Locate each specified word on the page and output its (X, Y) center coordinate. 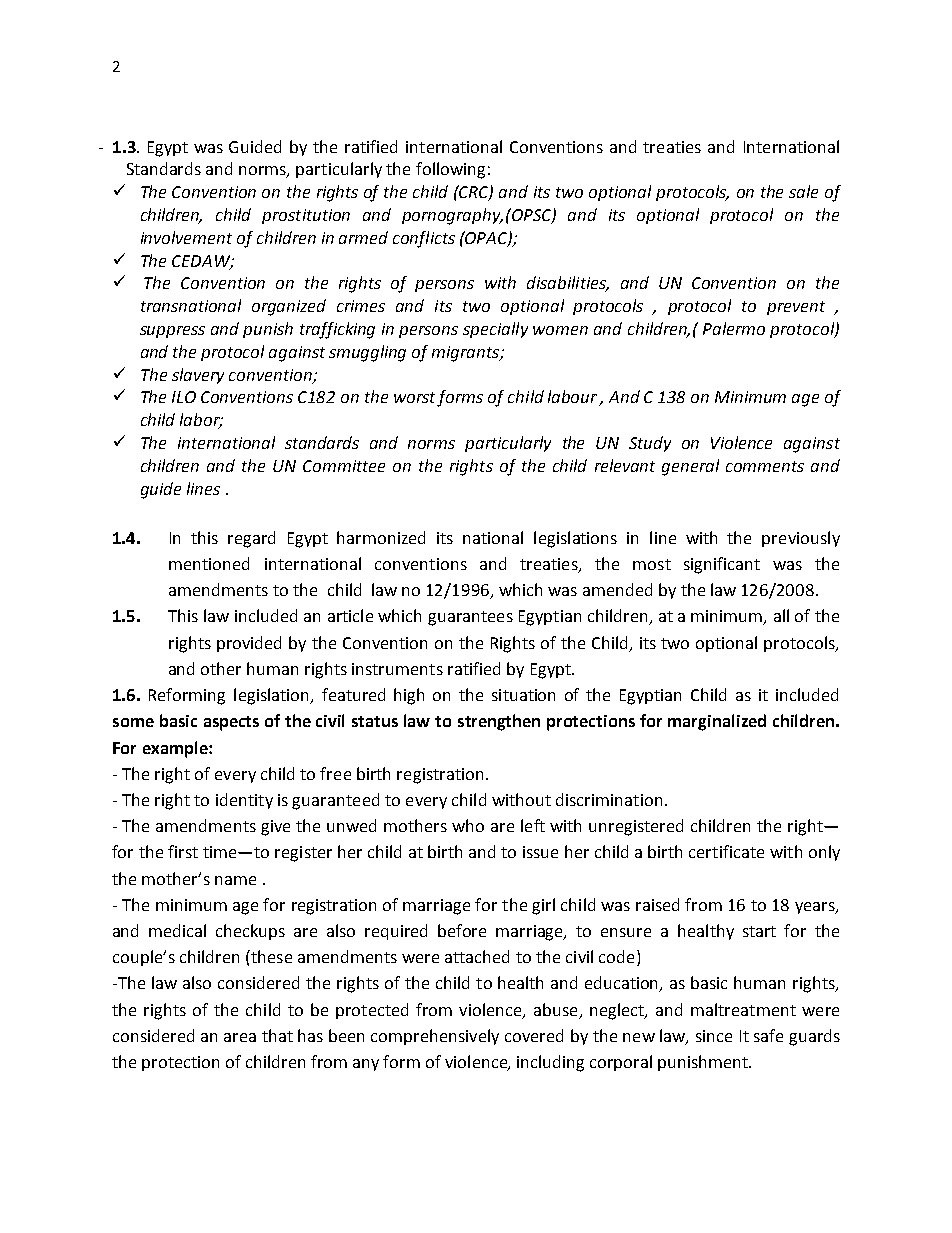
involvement (186, 237)
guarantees (470, 618)
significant (722, 565)
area (240, 1037)
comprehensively (435, 1037)
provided (249, 644)
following (450, 170)
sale (803, 191)
